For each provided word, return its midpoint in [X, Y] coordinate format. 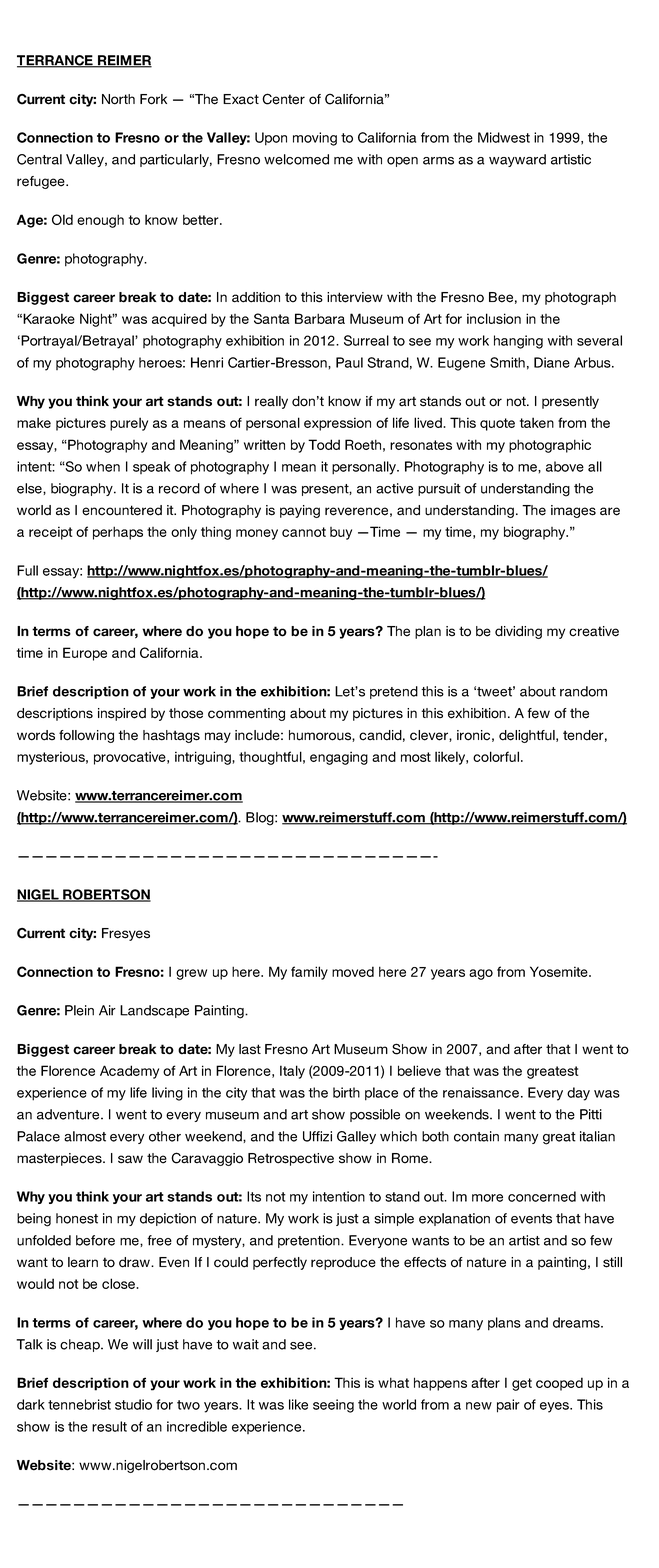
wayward [517, 160]
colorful [496, 756]
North [118, 99]
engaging [339, 758]
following [86, 736]
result [109, 1426]
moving [315, 139]
